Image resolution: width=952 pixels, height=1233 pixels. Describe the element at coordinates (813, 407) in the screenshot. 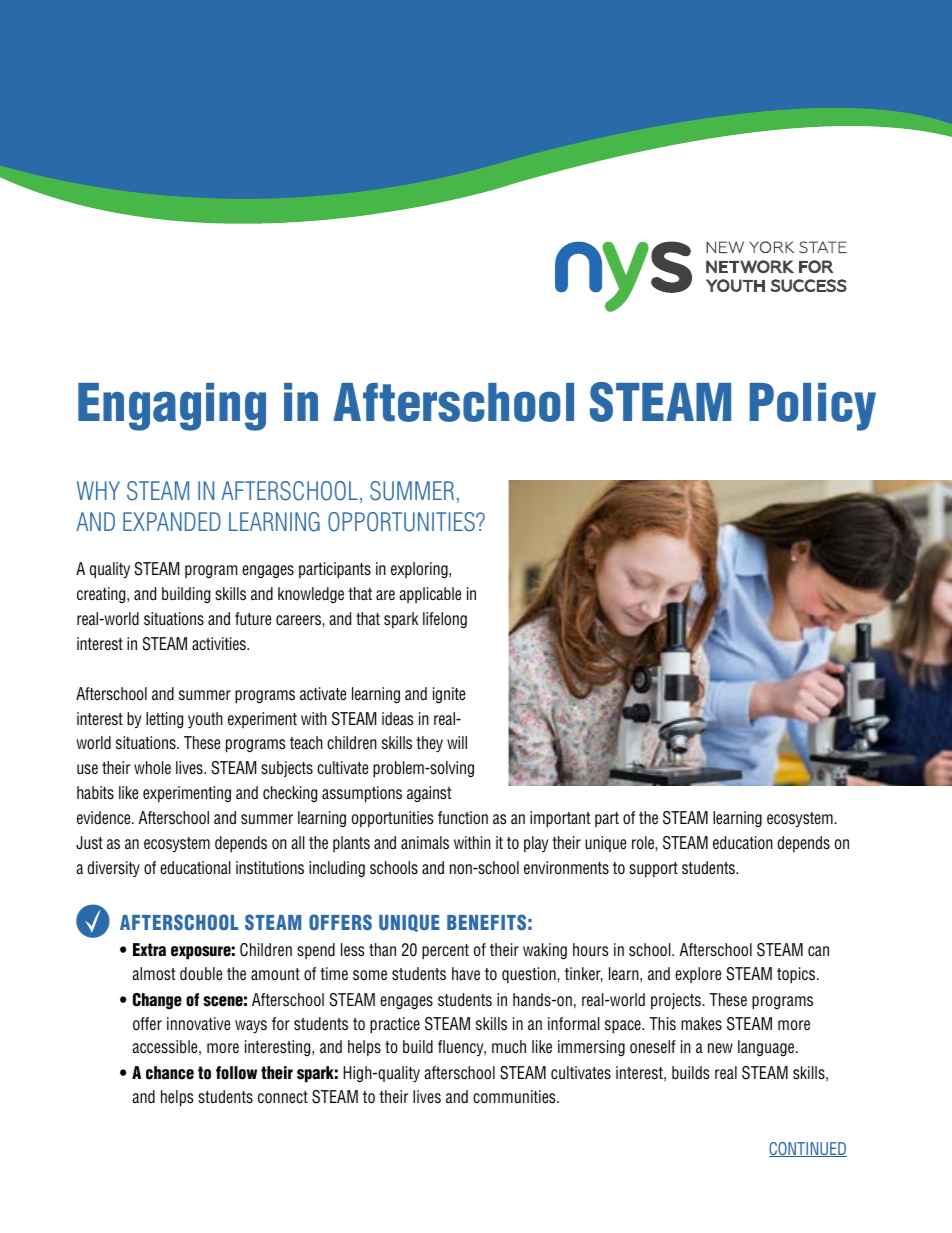

I see `Policy` at that location.
